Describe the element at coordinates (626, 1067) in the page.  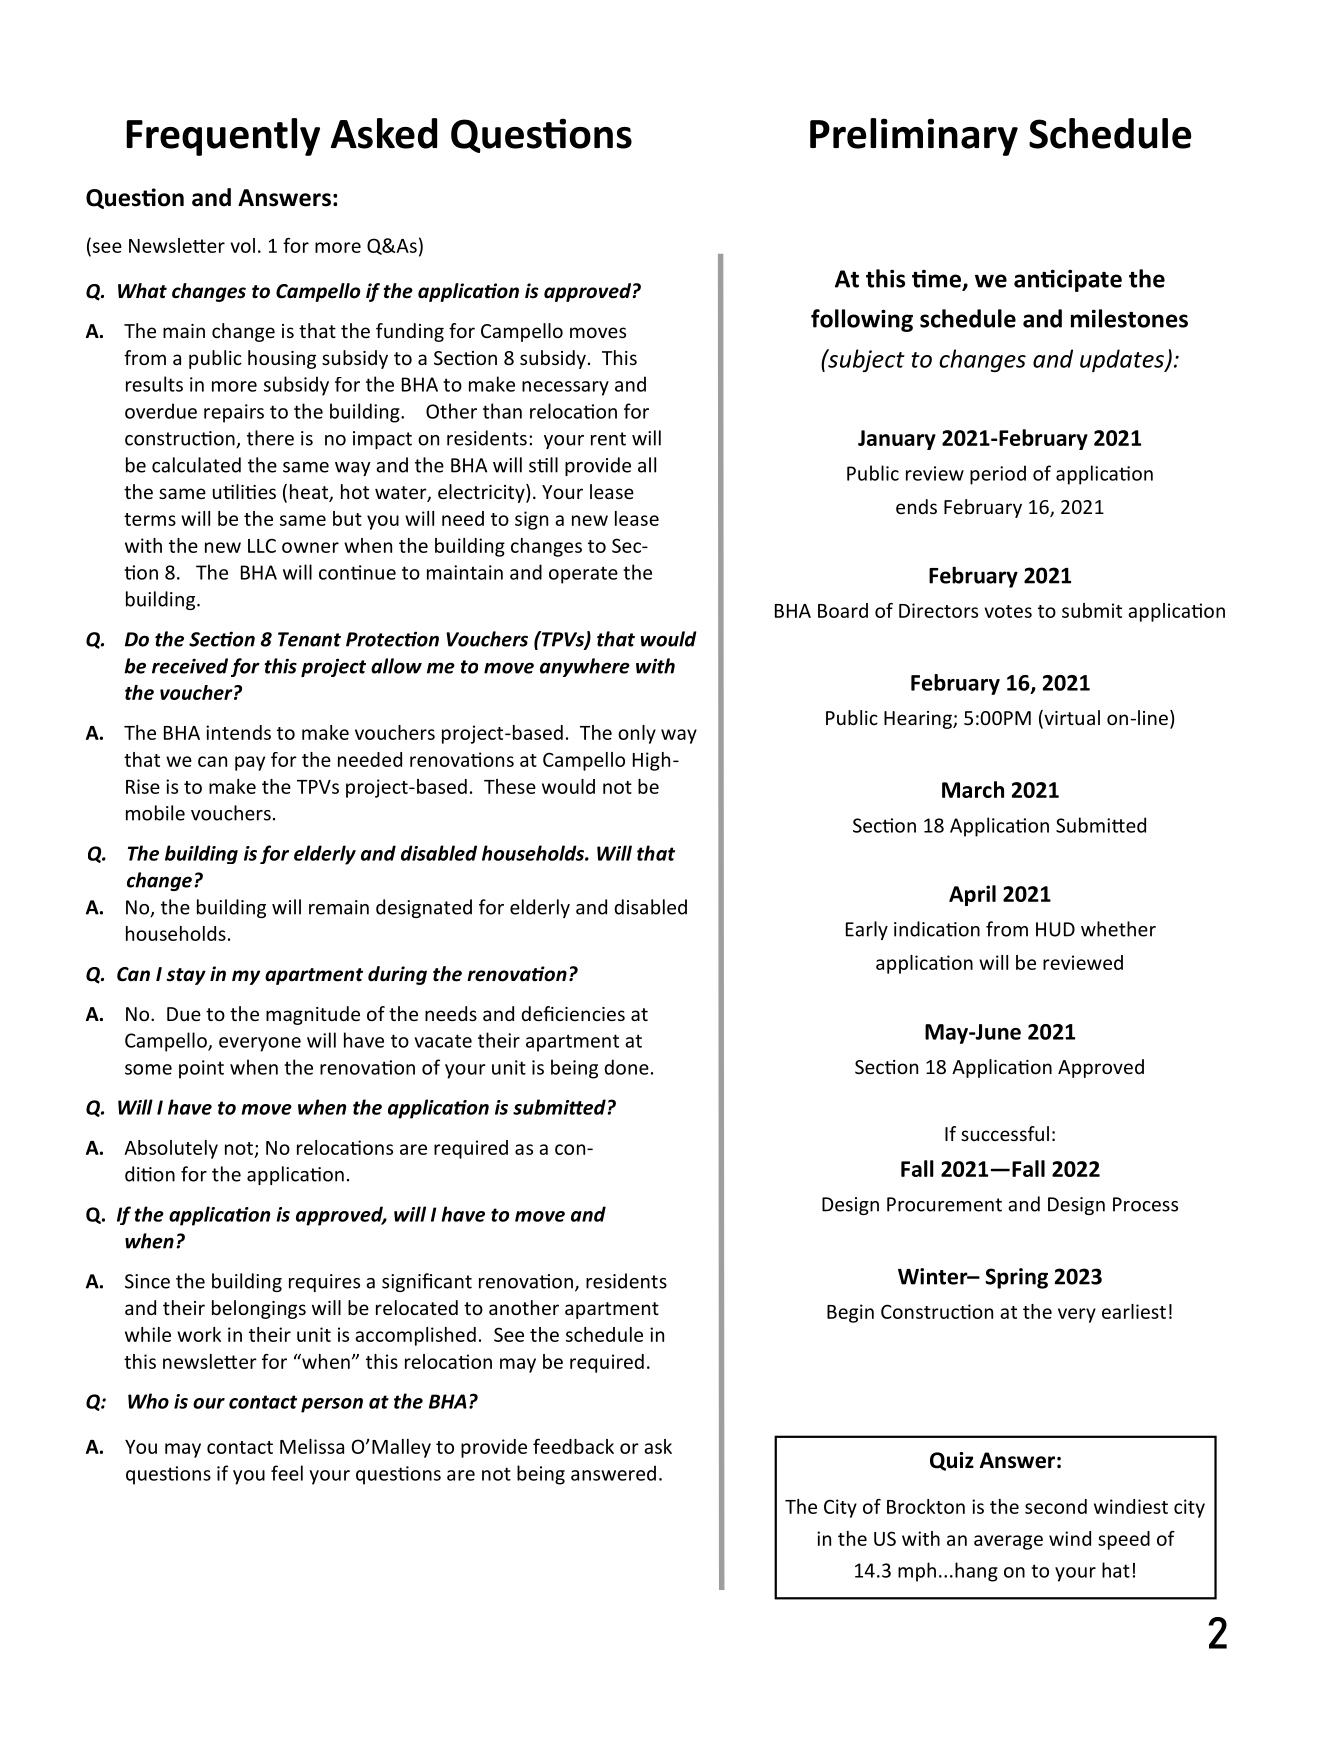
I see `done` at that location.
